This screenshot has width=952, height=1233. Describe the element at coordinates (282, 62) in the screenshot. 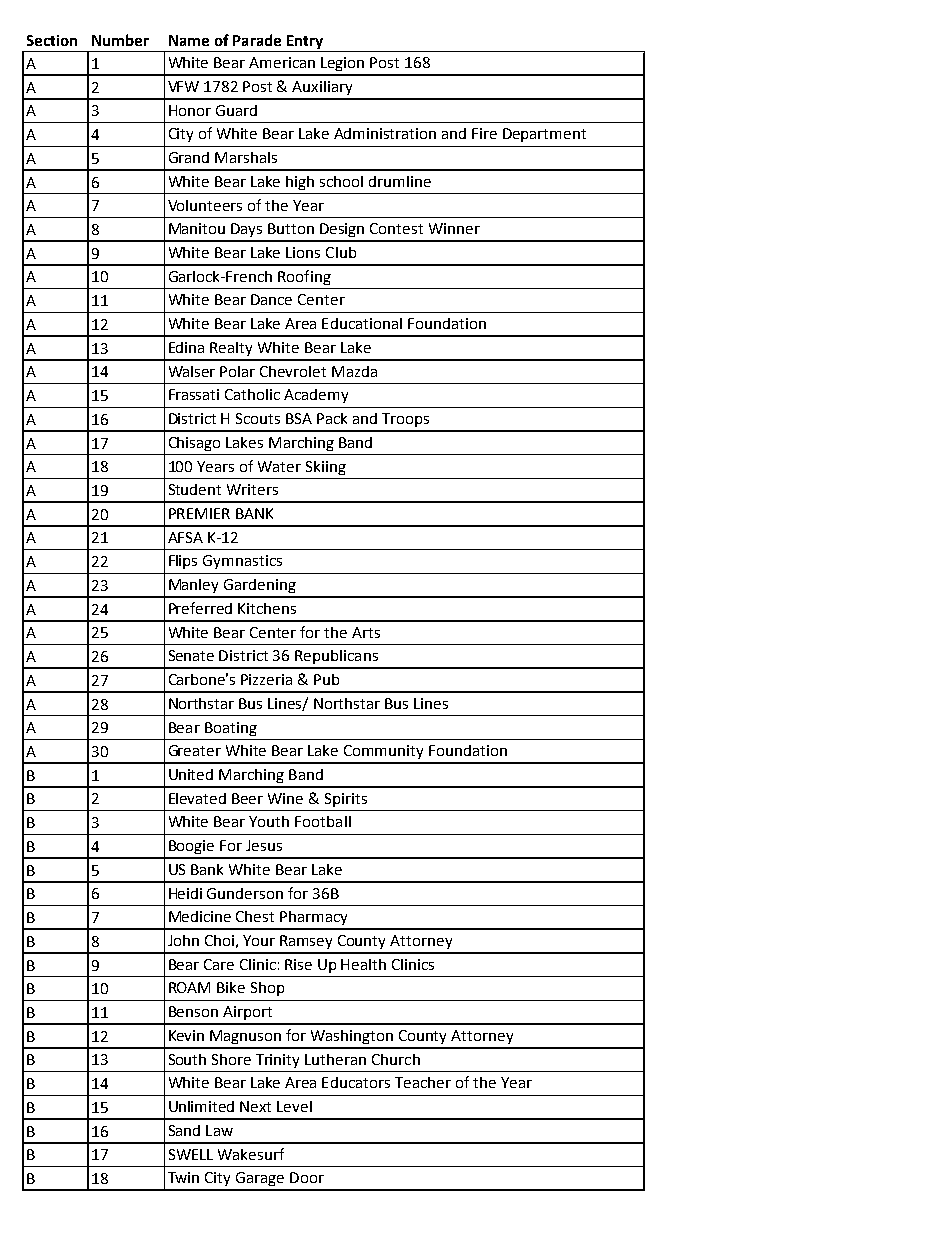

I see `American` at that location.
